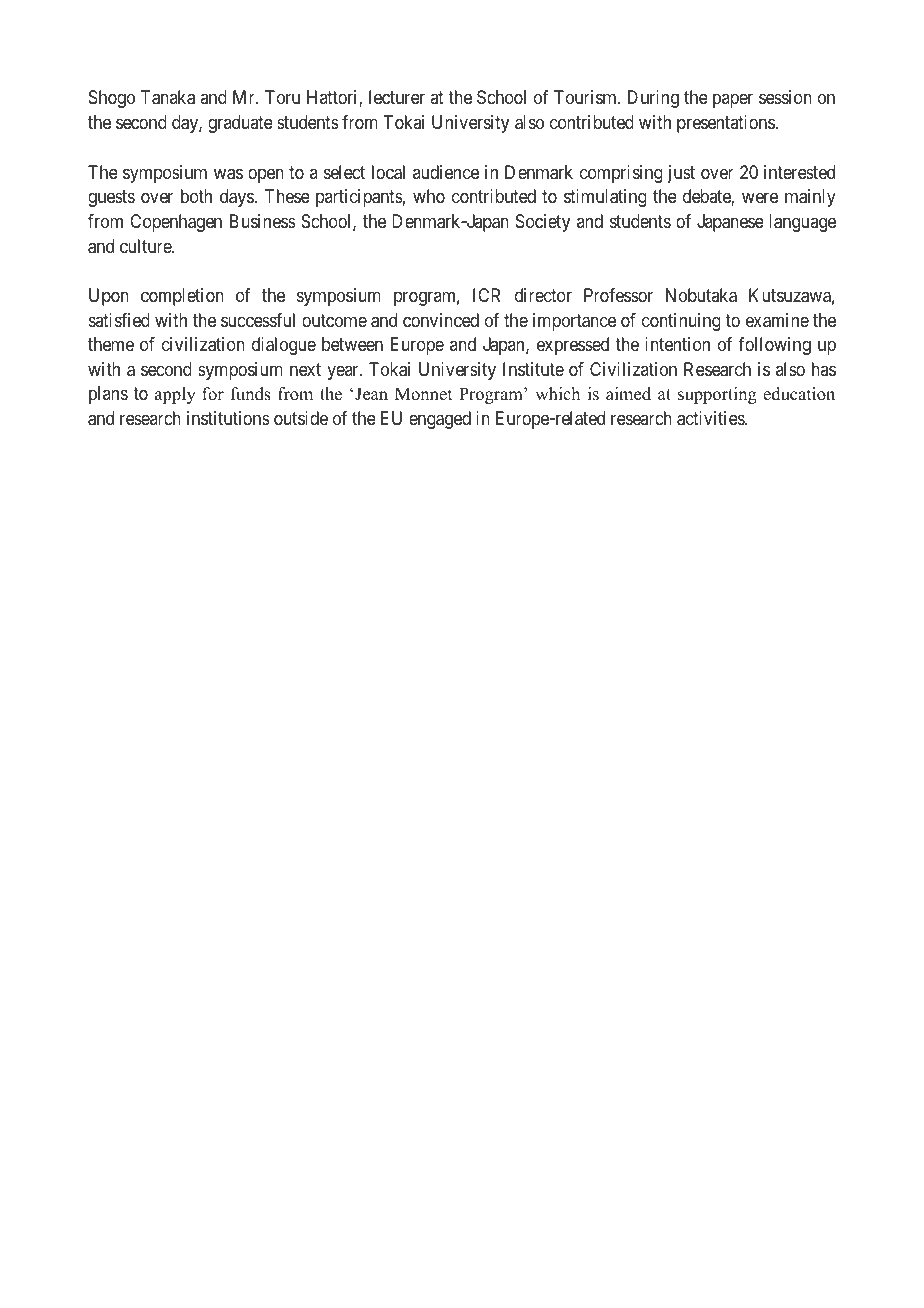 The width and height of the image is (924, 1308). What do you see at coordinates (228, 418) in the image?
I see `institutions` at bounding box center [228, 418].
